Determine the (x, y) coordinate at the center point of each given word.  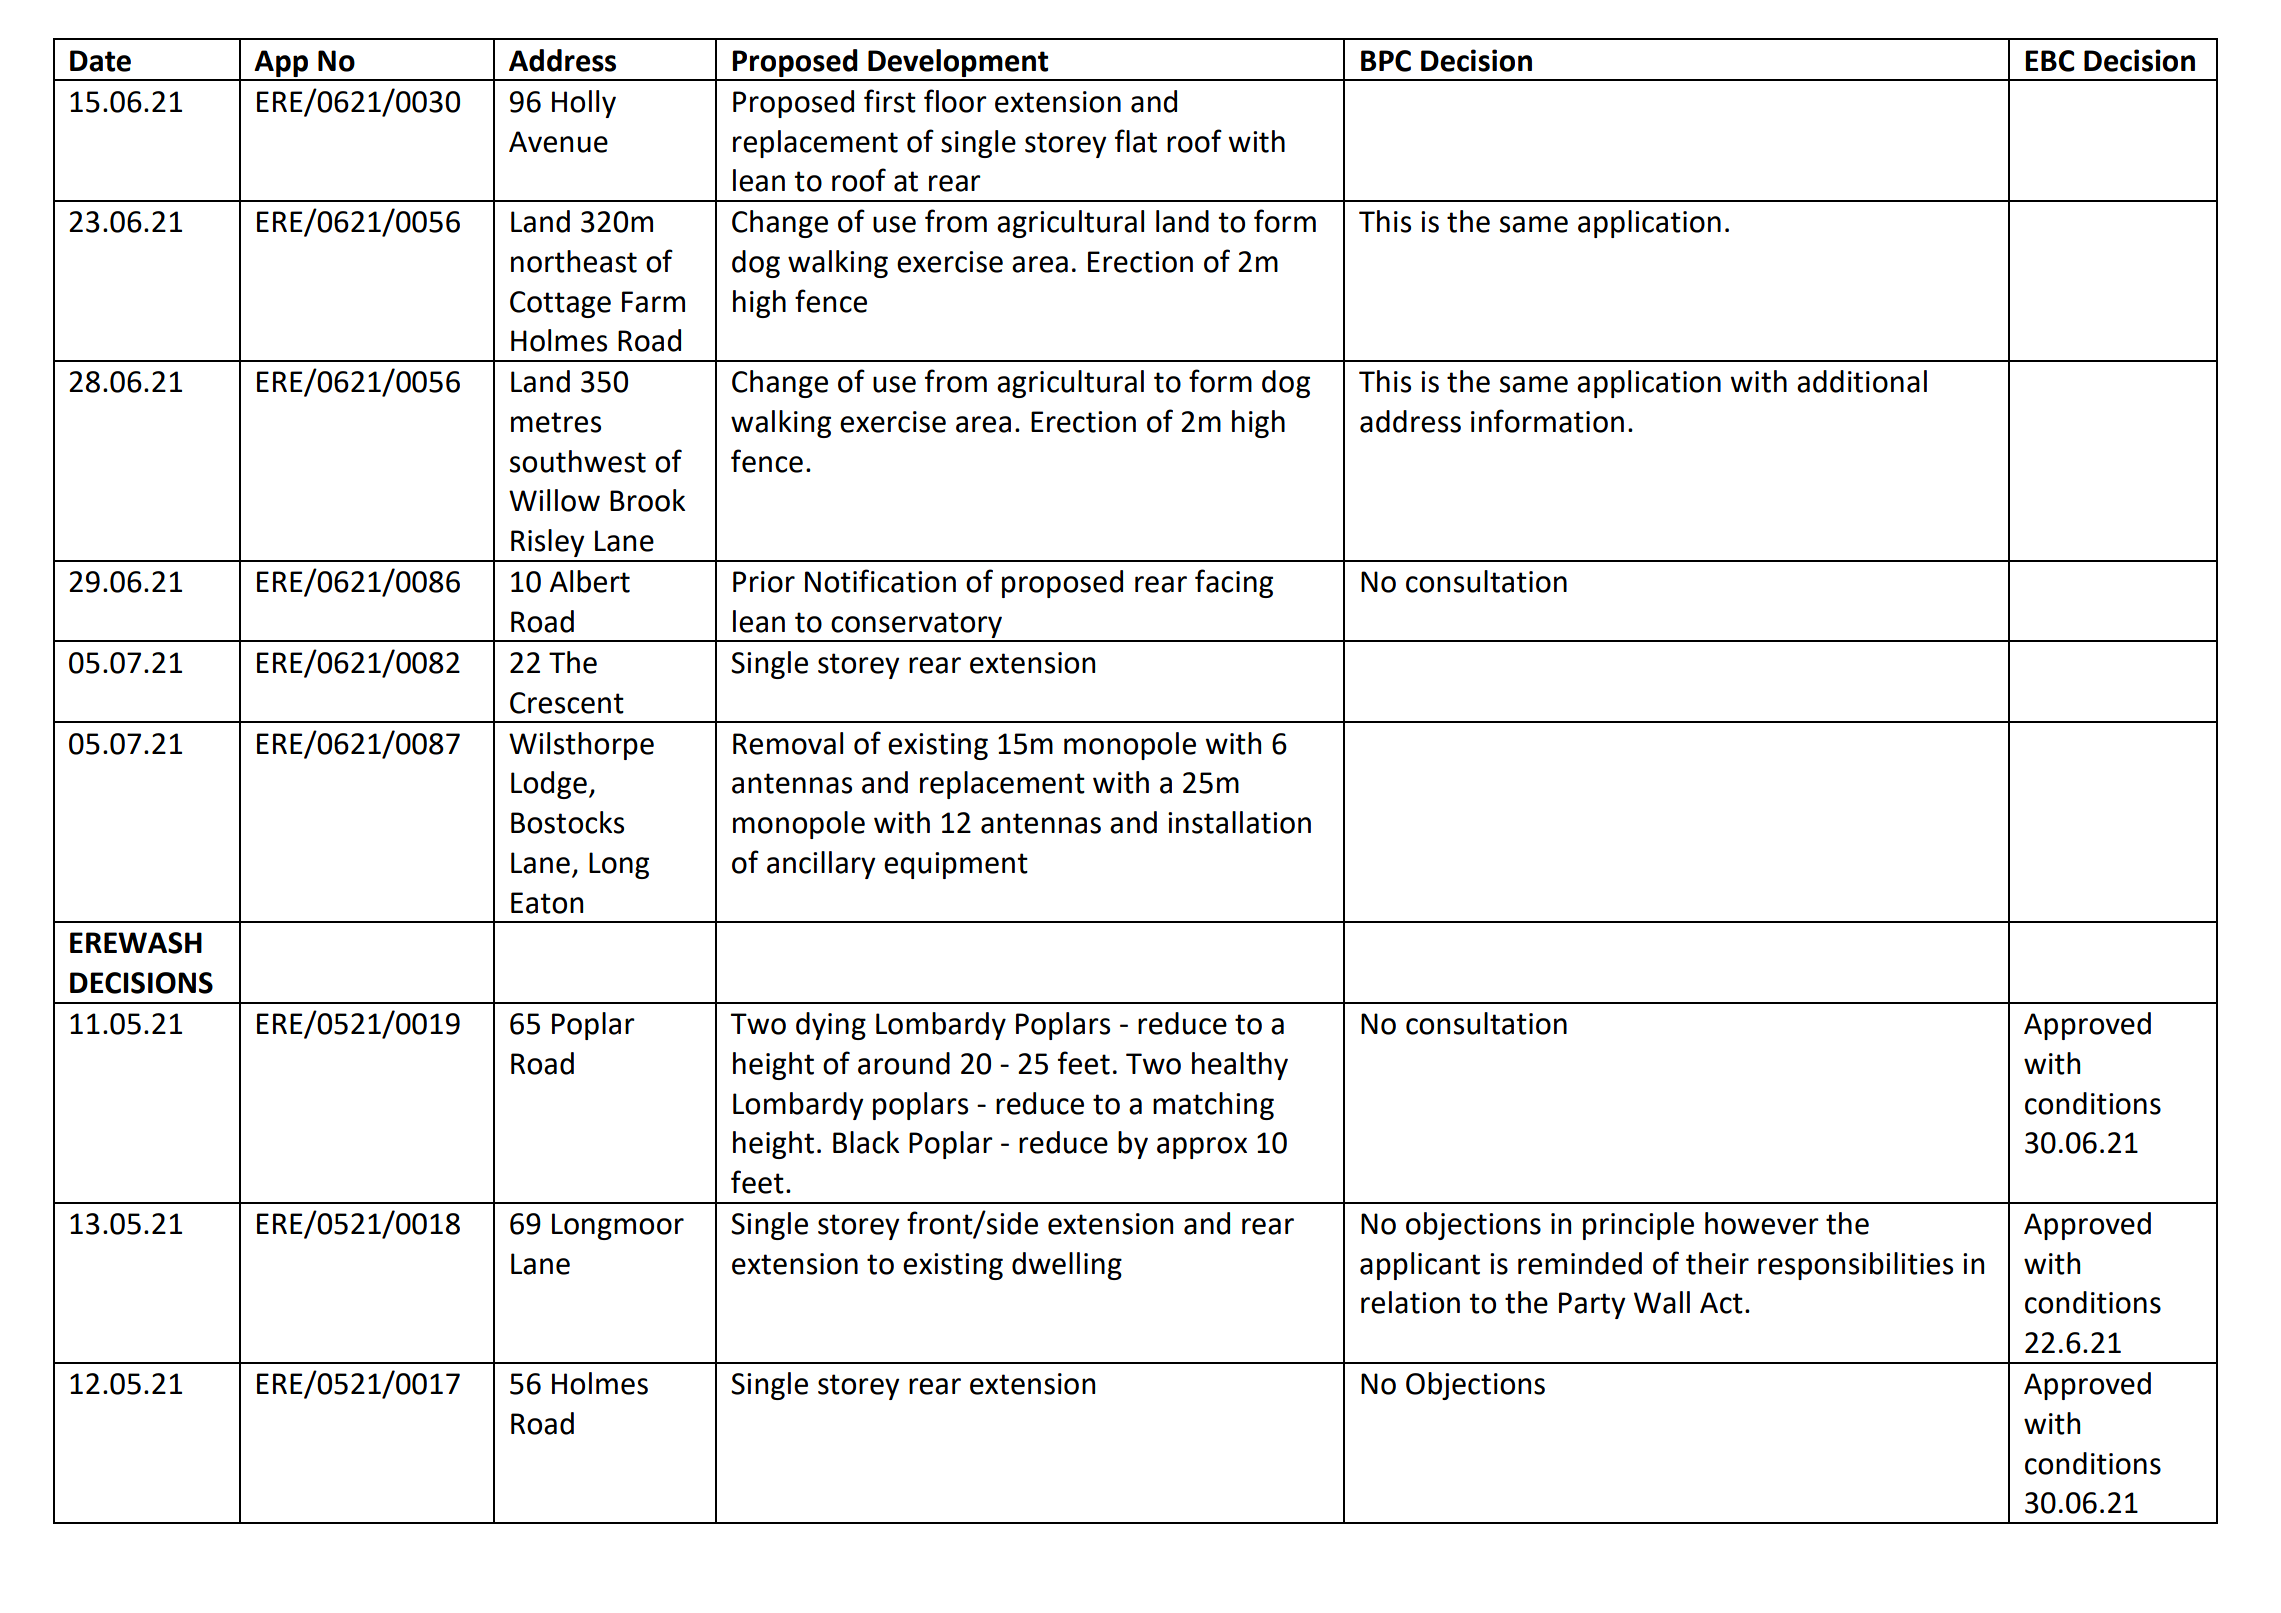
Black (866, 1142)
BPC (1386, 61)
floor (955, 101)
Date (100, 61)
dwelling (1067, 1266)
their (1717, 1263)
